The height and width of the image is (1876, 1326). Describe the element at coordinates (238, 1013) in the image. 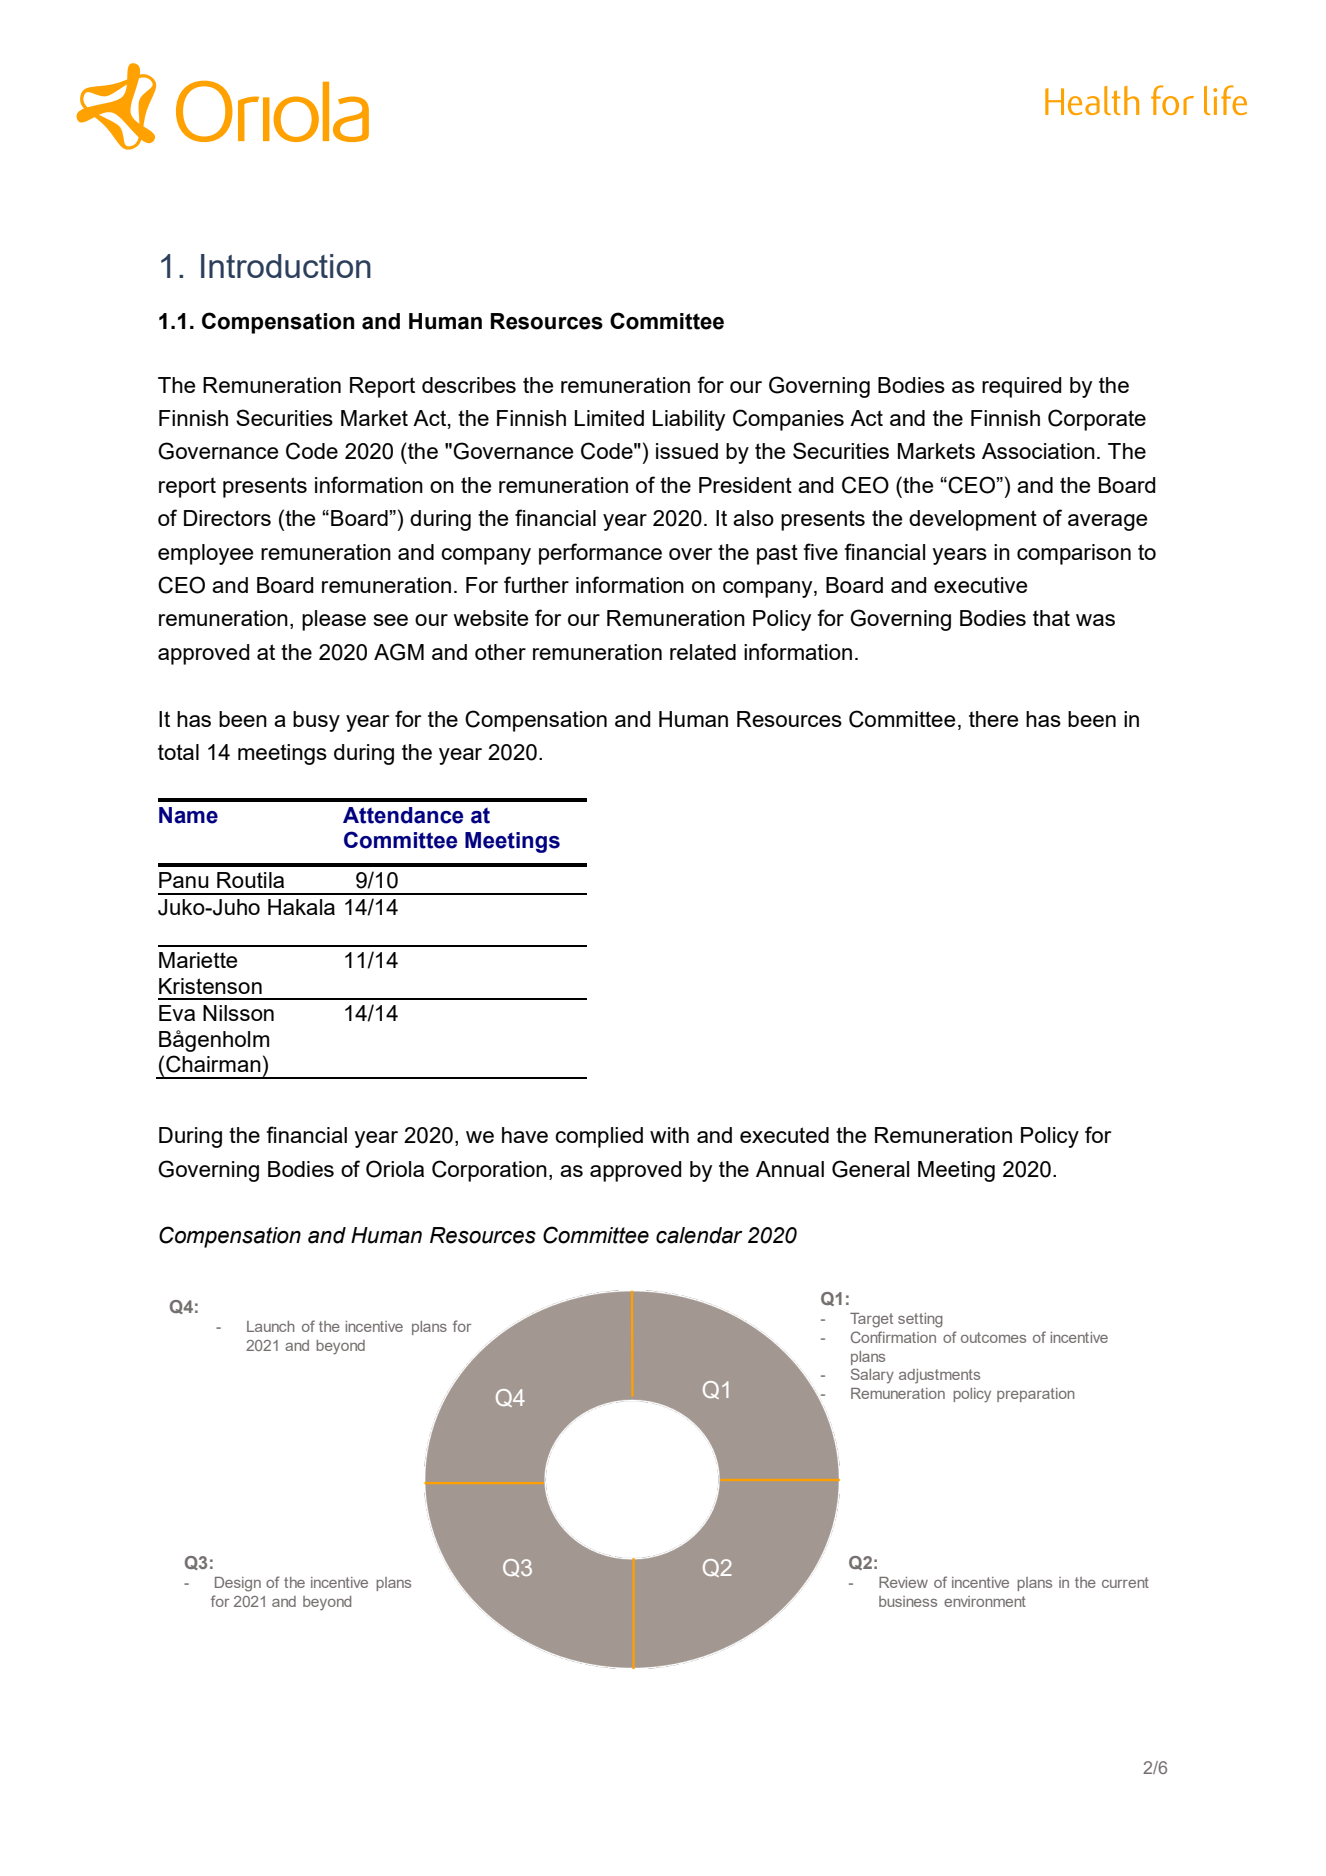

I see `Nilsson` at that location.
